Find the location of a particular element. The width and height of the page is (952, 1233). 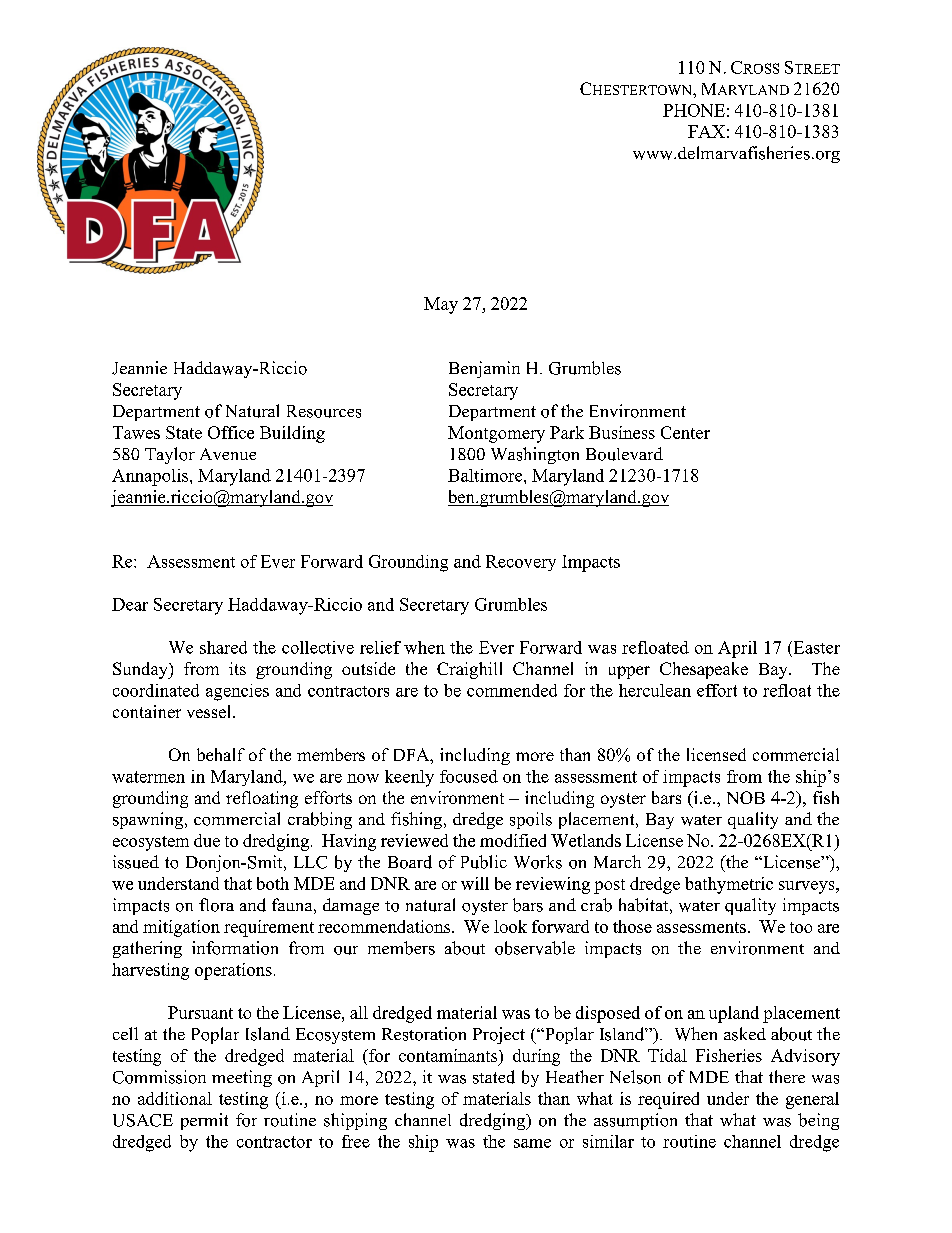

Avenue is located at coordinates (228, 454).
